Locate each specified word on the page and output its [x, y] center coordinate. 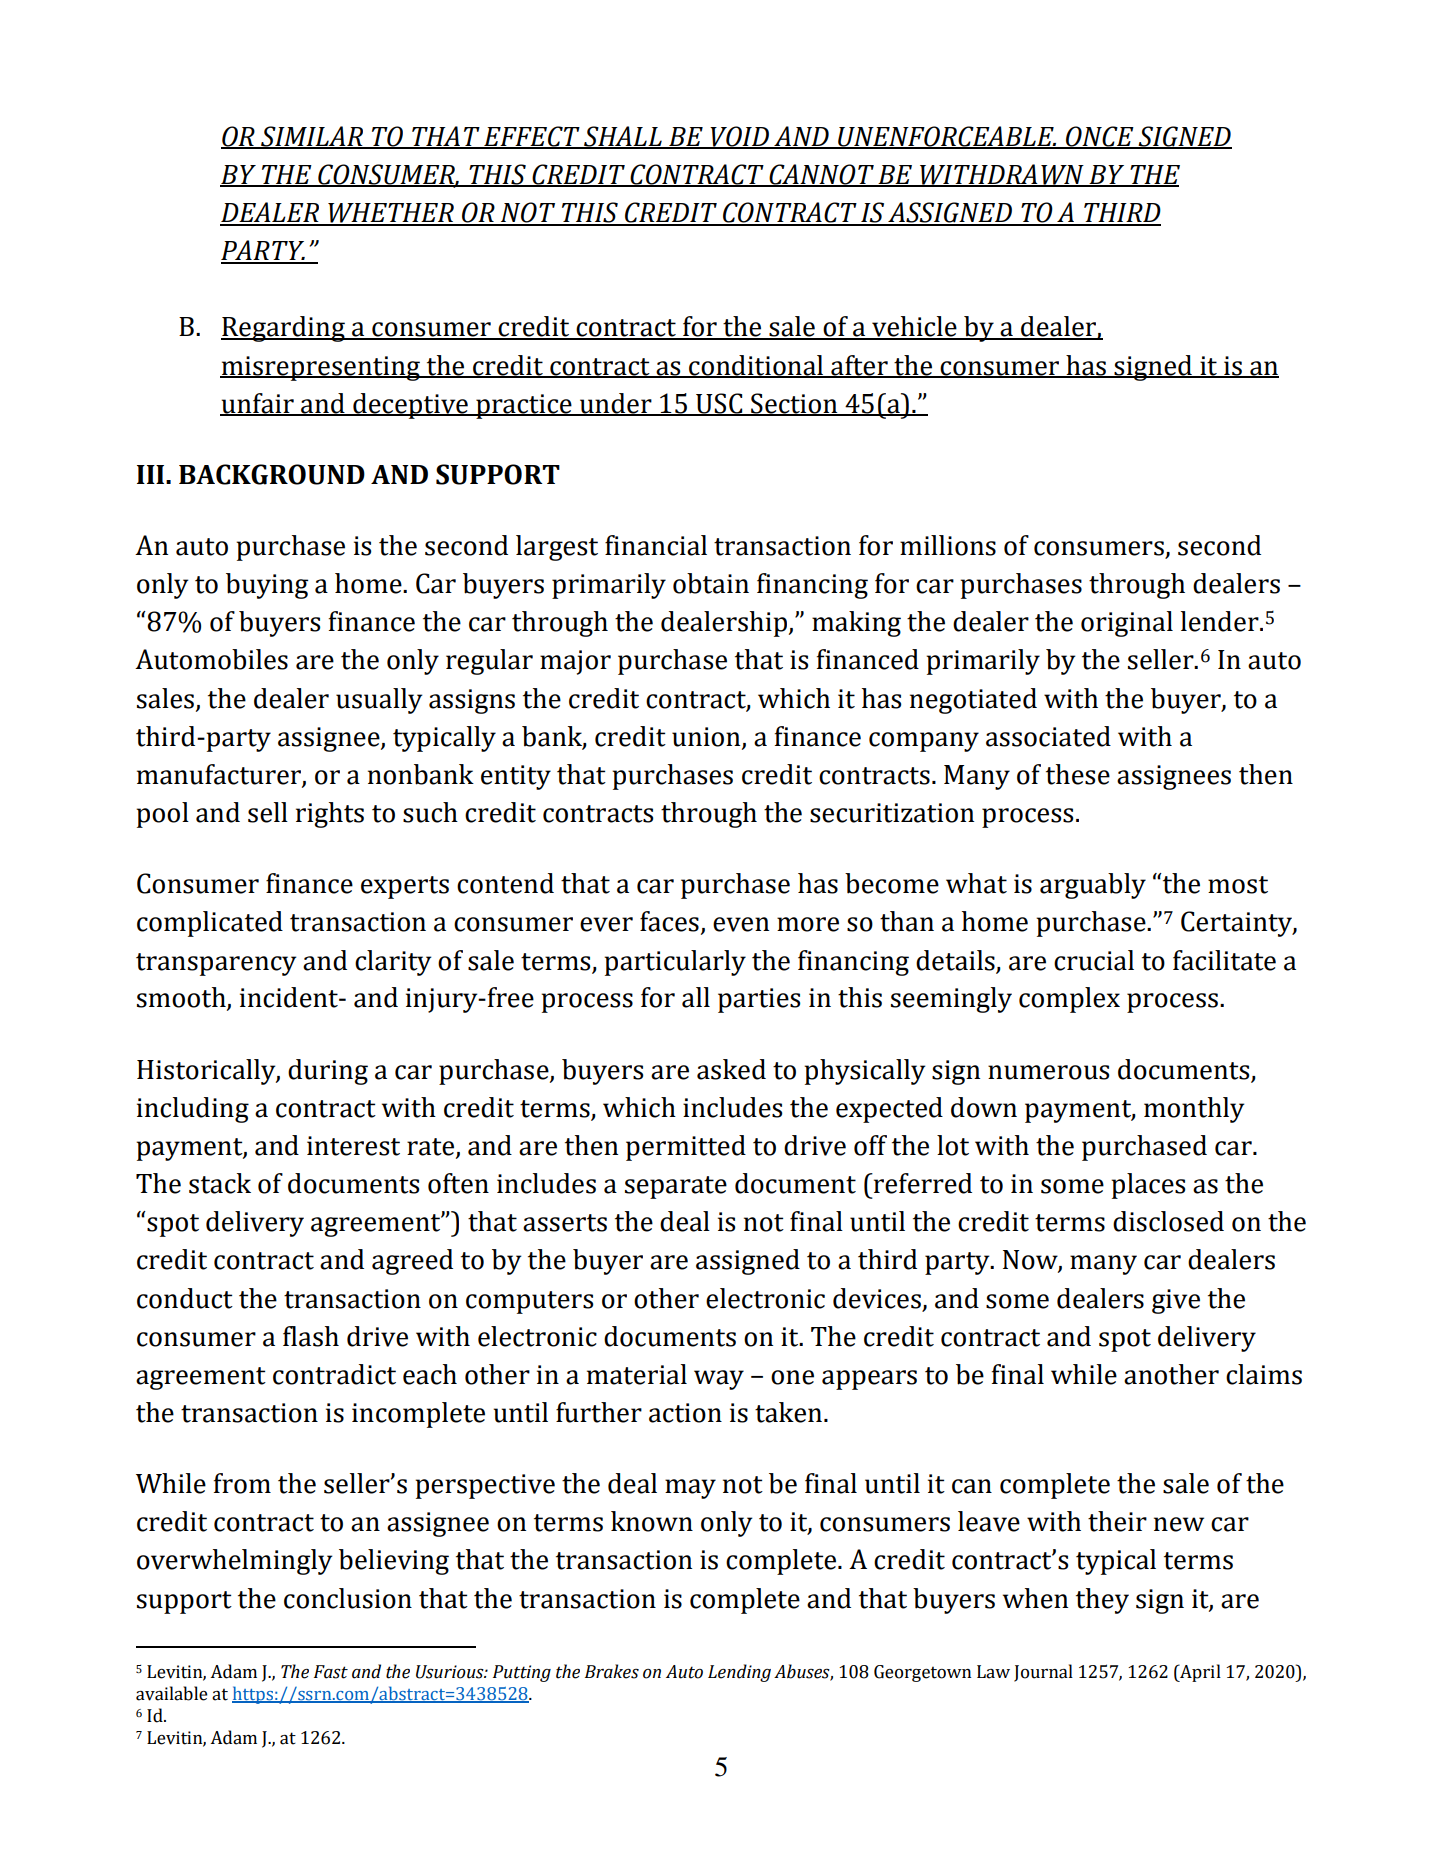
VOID [739, 137]
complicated [210, 924]
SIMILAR [312, 137]
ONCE [1100, 137]
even [741, 924]
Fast [331, 1672]
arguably [1093, 886]
